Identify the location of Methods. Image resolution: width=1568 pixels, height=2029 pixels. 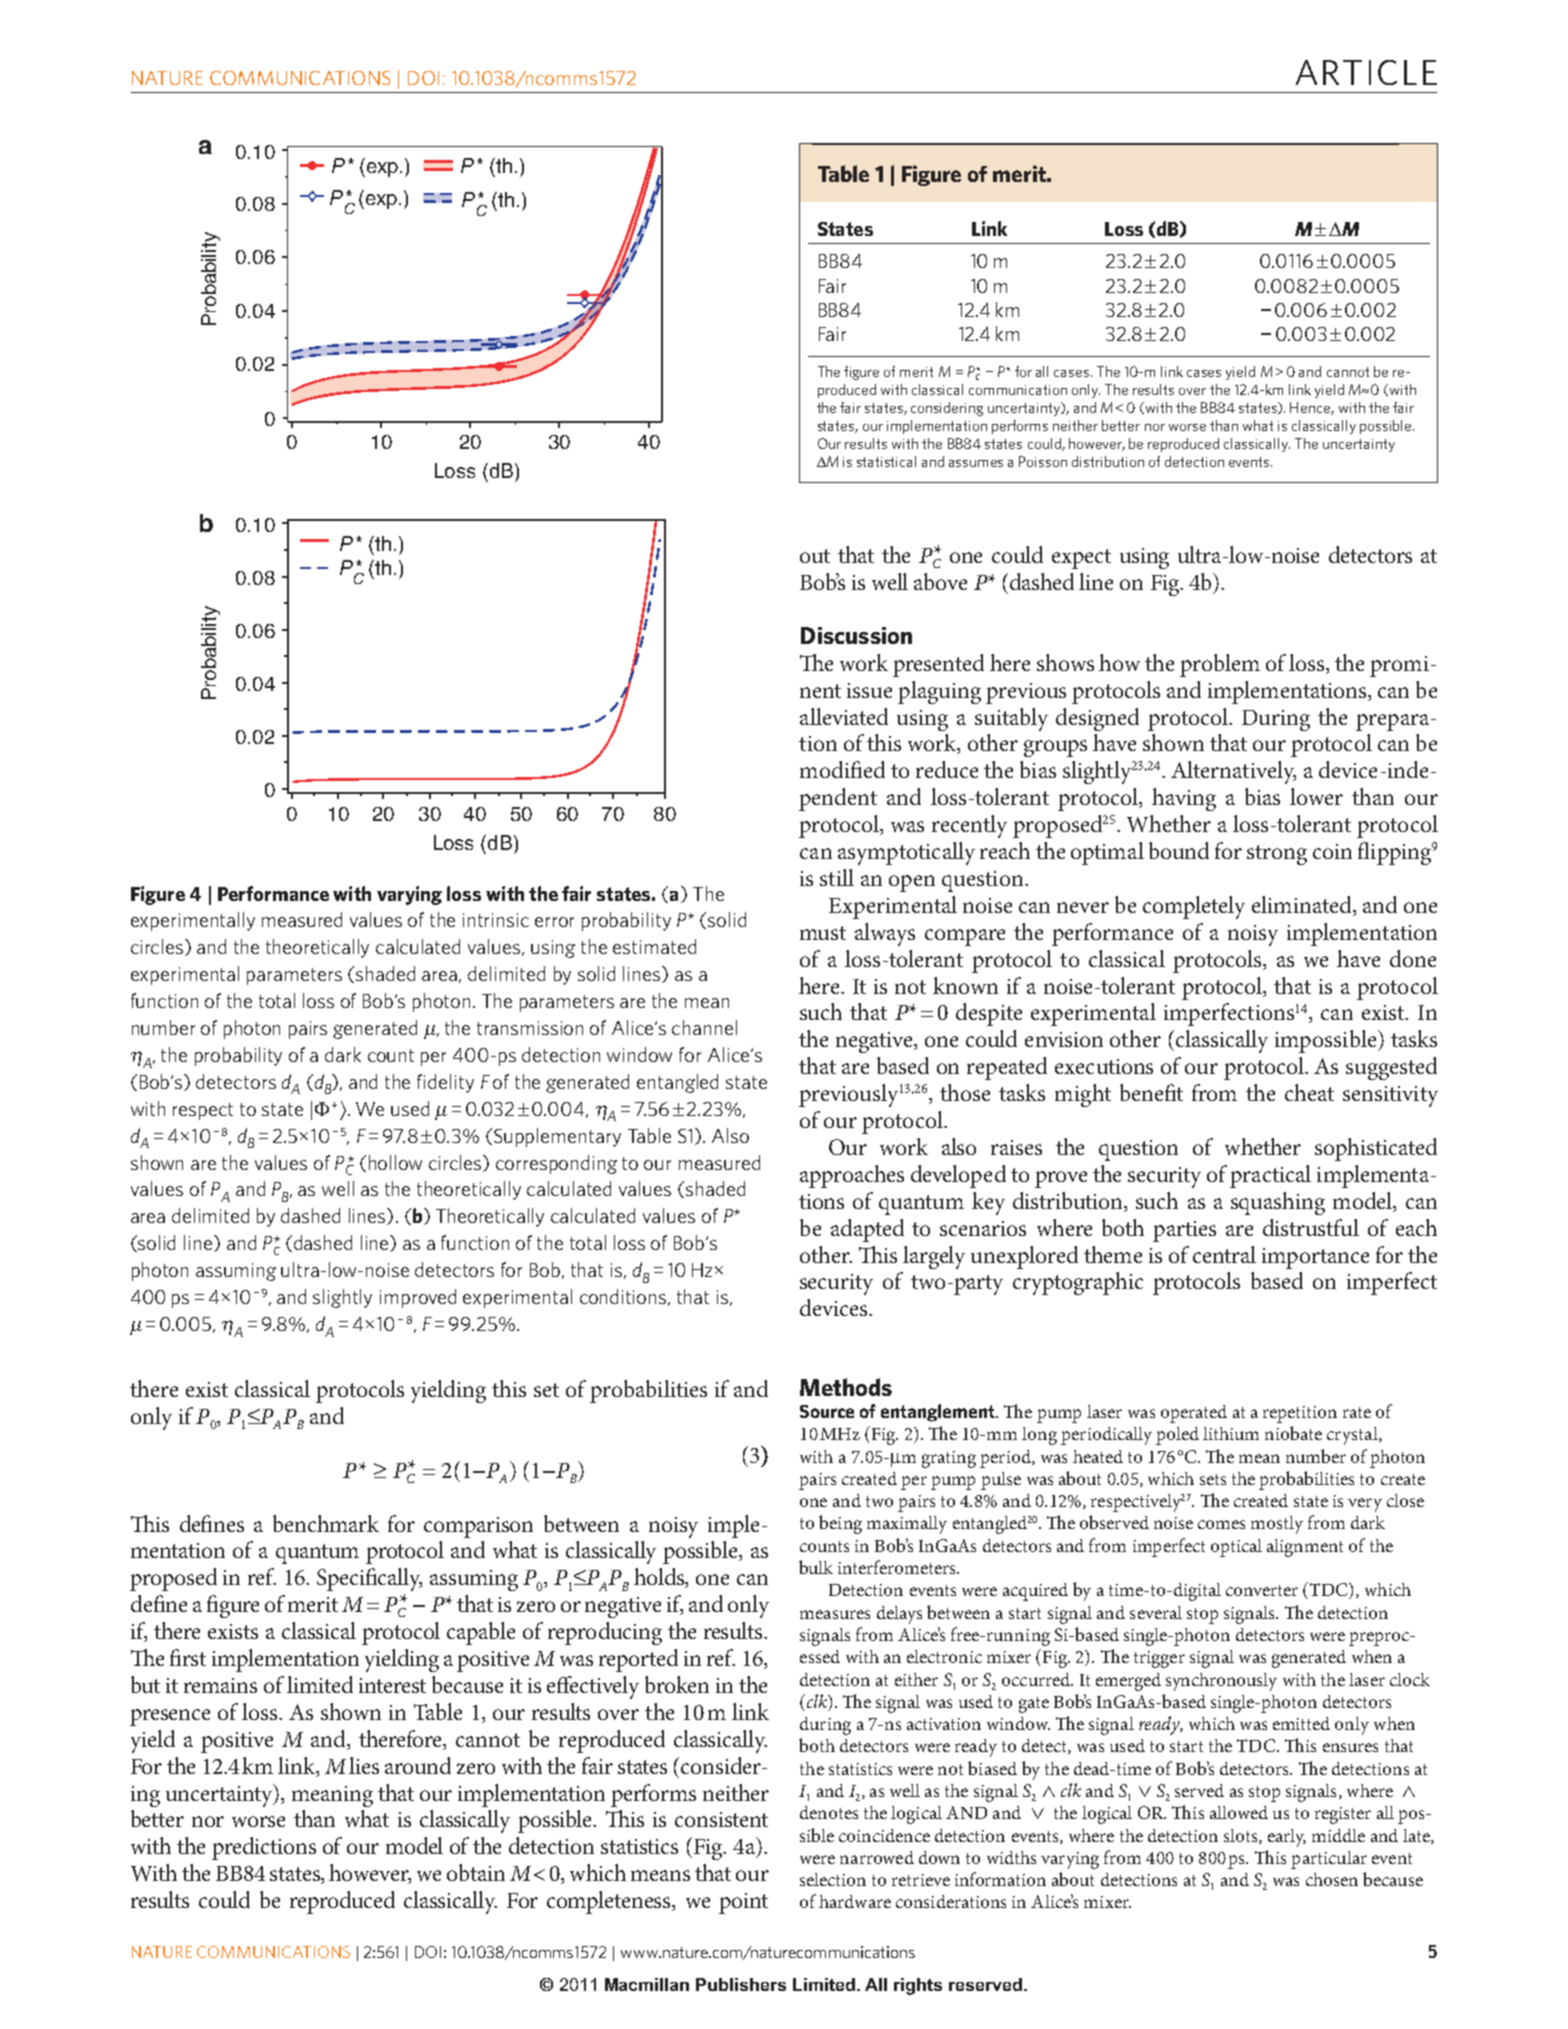
(846, 1387).
